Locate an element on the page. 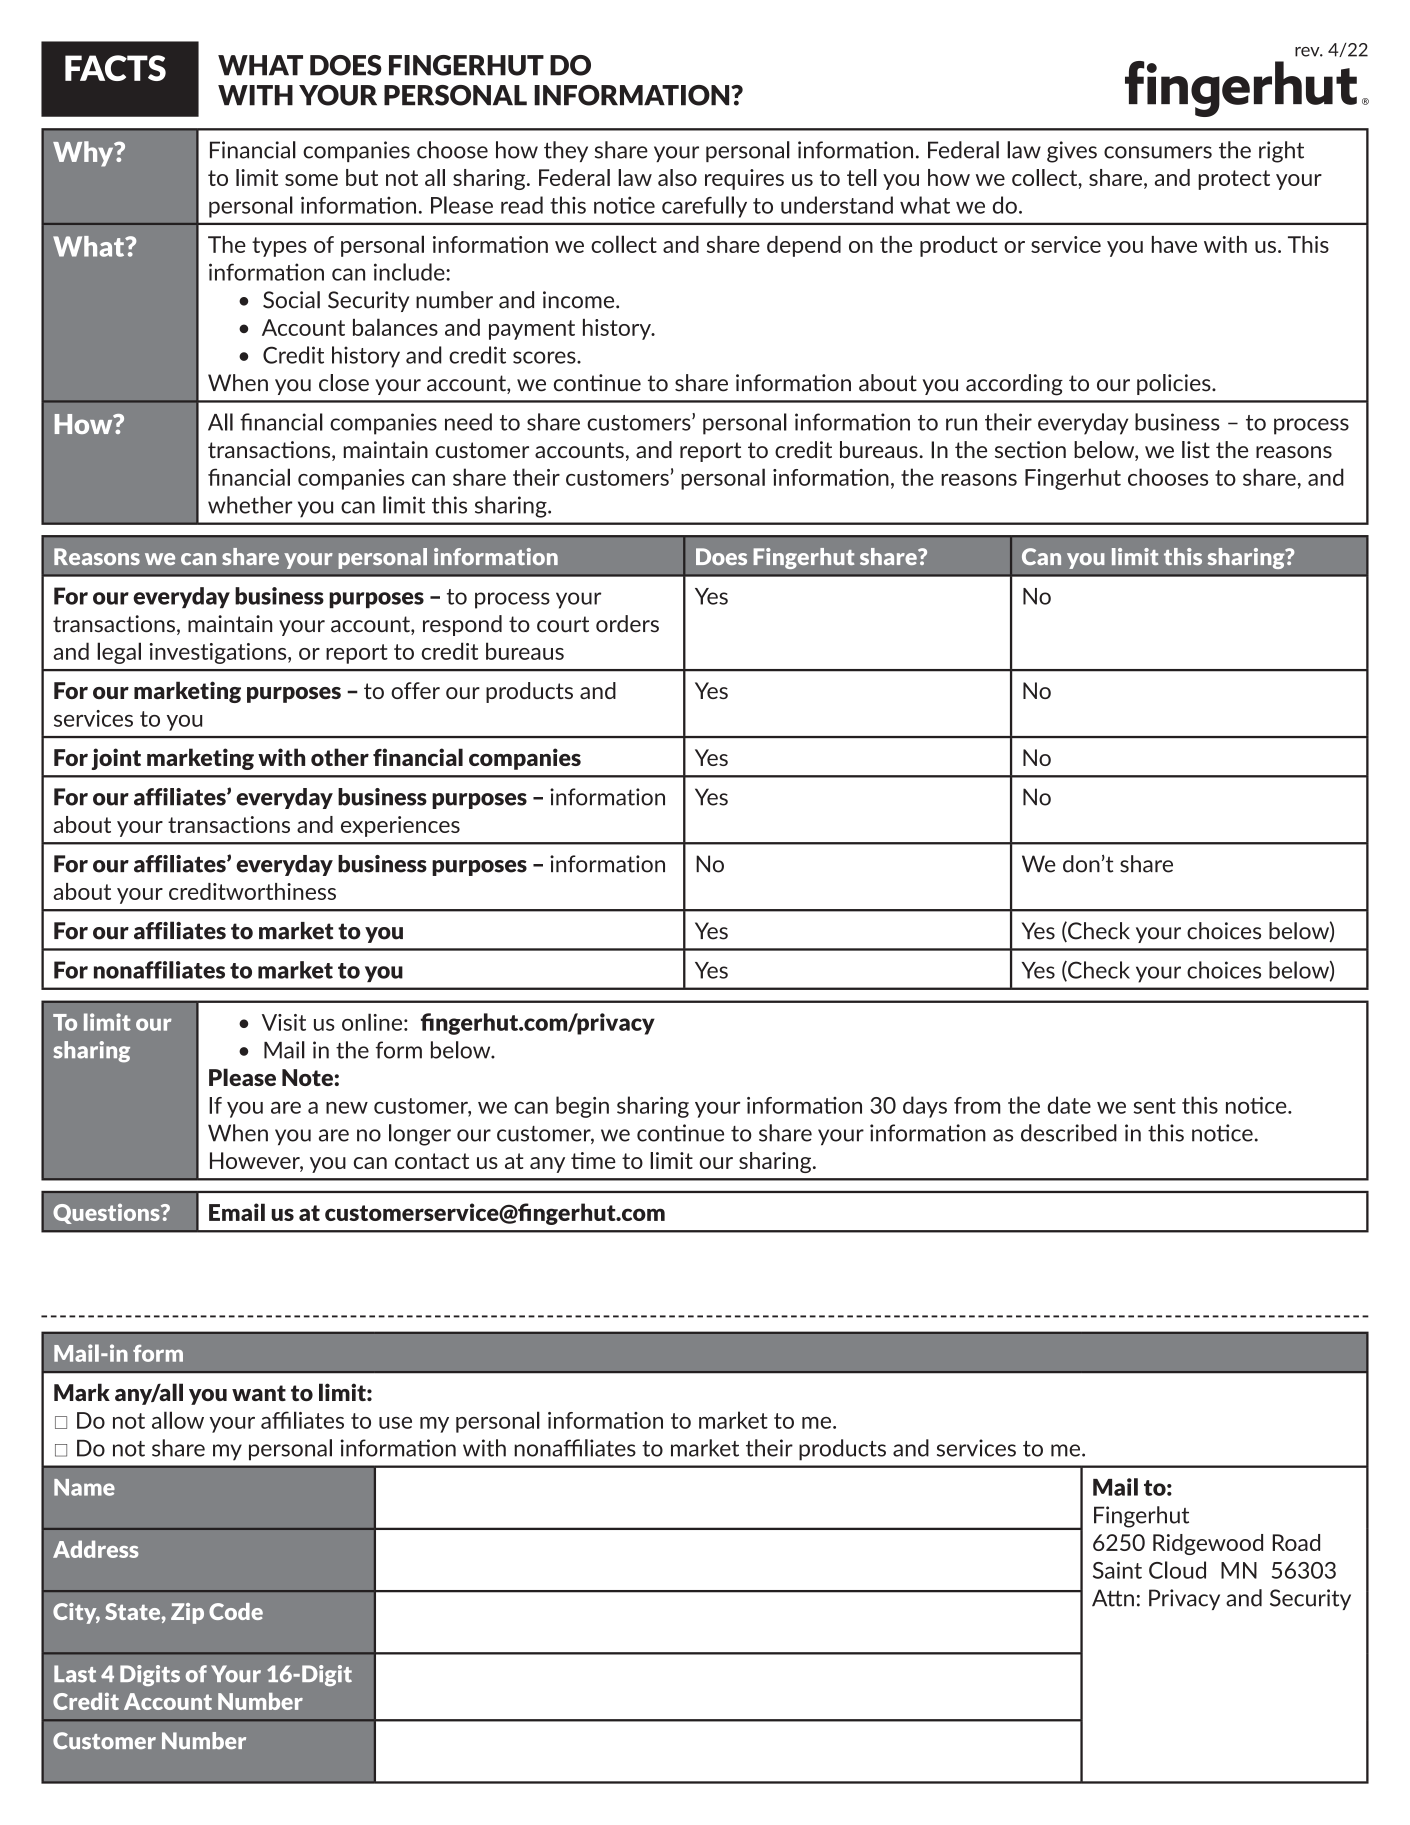 The height and width of the image is (1825, 1410). Code is located at coordinates (236, 1611).
